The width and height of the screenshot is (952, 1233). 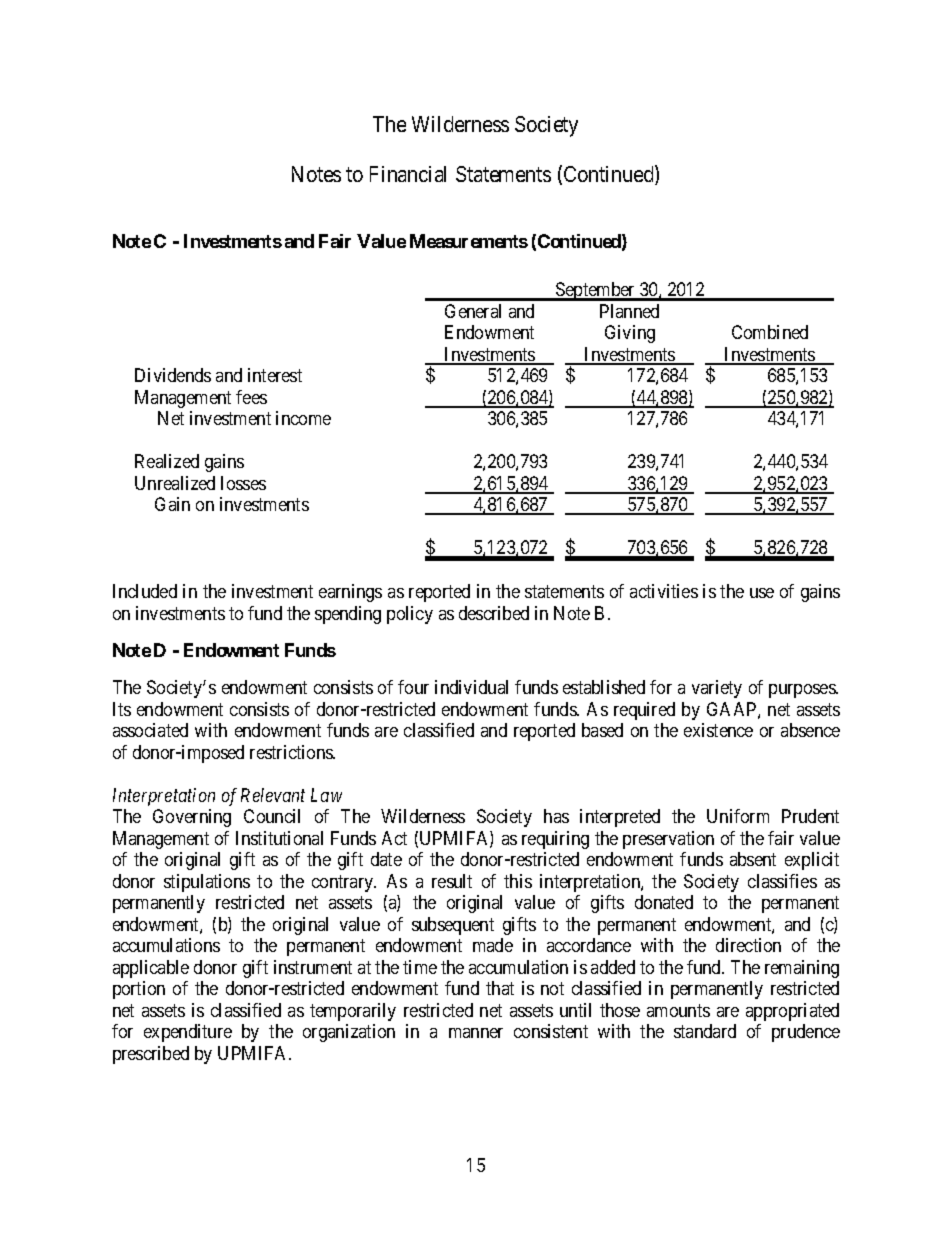 What do you see at coordinates (145, 591) in the screenshot?
I see `Included` at bounding box center [145, 591].
